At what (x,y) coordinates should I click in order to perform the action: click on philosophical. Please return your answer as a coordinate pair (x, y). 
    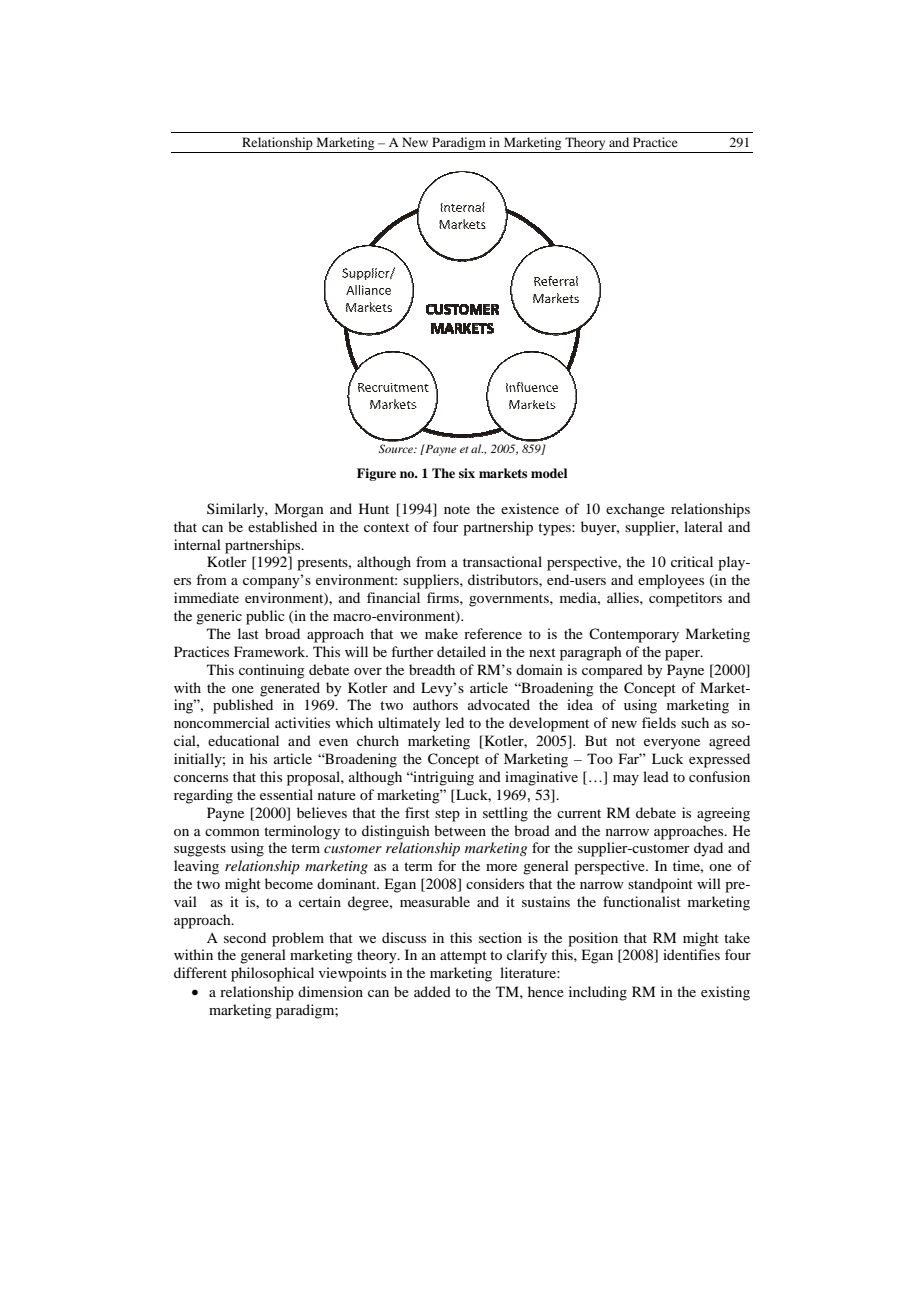
    Looking at the image, I should click on (272, 974).
